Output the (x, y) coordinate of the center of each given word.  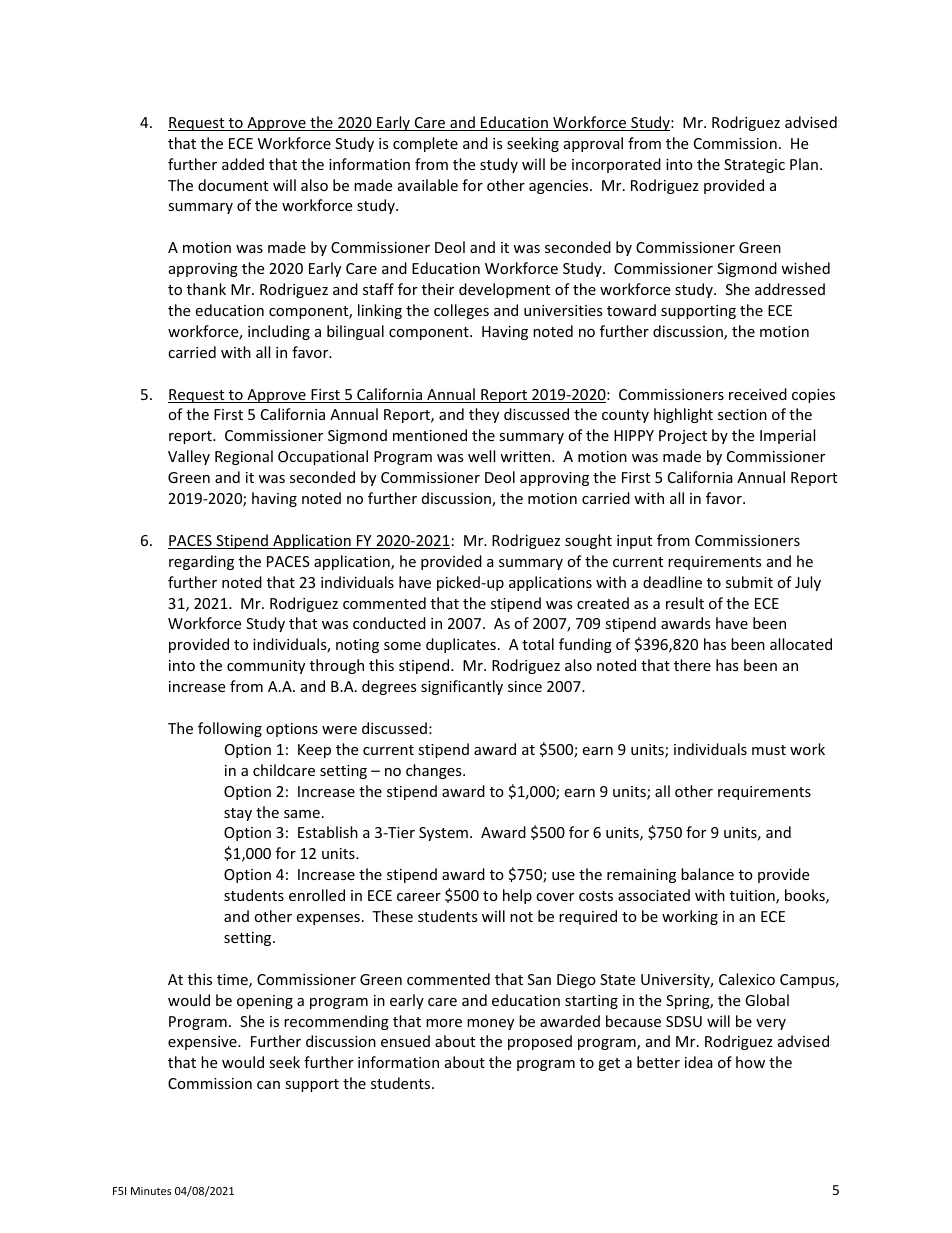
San (539, 979)
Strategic (754, 166)
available (428, 185)
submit (749, 582)
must (769, 750)
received (758, 394)
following (230, 729)
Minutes (151, 1191)
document (233, 185)
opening (265, 1002)
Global (767, 1000)
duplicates (461, 645)
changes (435, 771)
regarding (201, 562)
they (484, 415)
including (279, 332)
